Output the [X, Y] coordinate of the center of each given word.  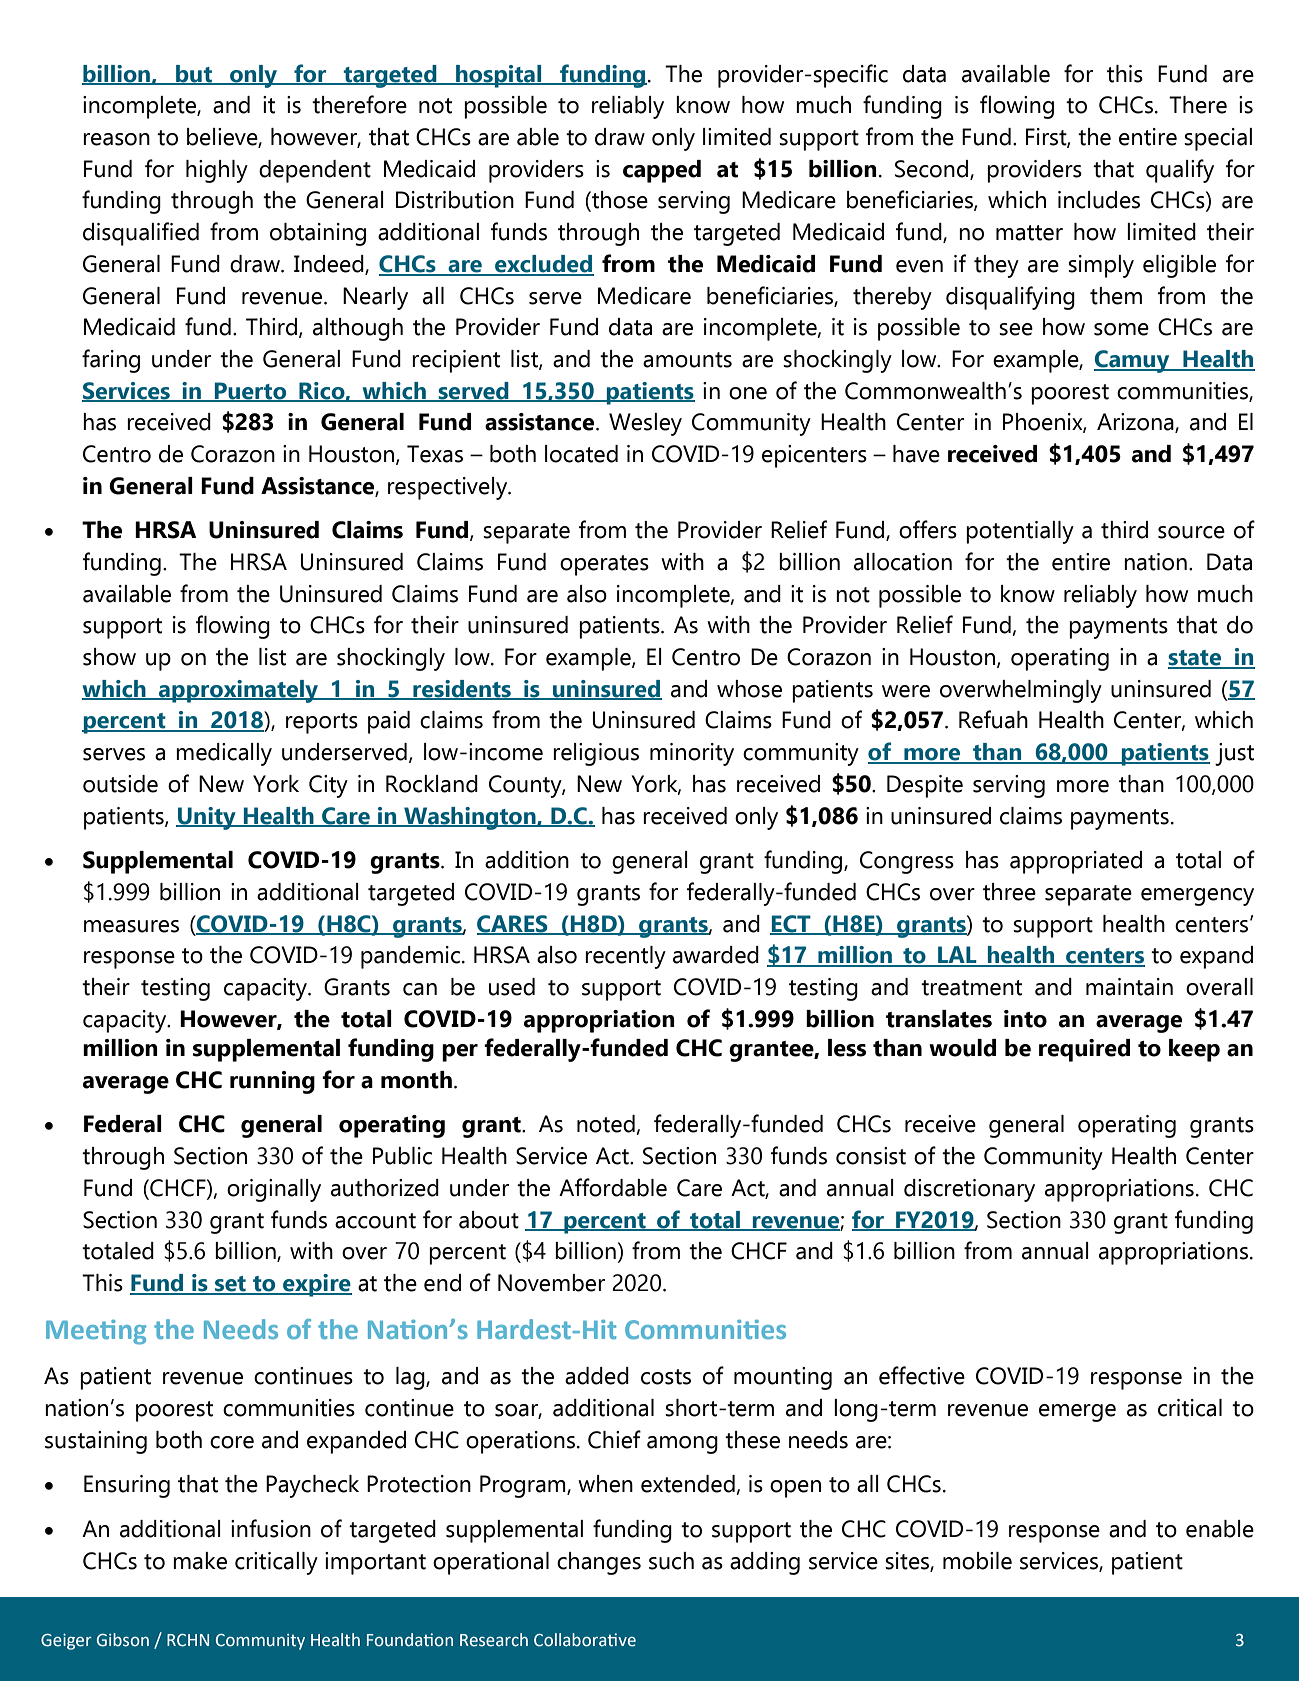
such [671, 1561]
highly [217, 171]
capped [662, 171]
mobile [977, 1561]
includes [1099, 200]
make [200, 1561]
